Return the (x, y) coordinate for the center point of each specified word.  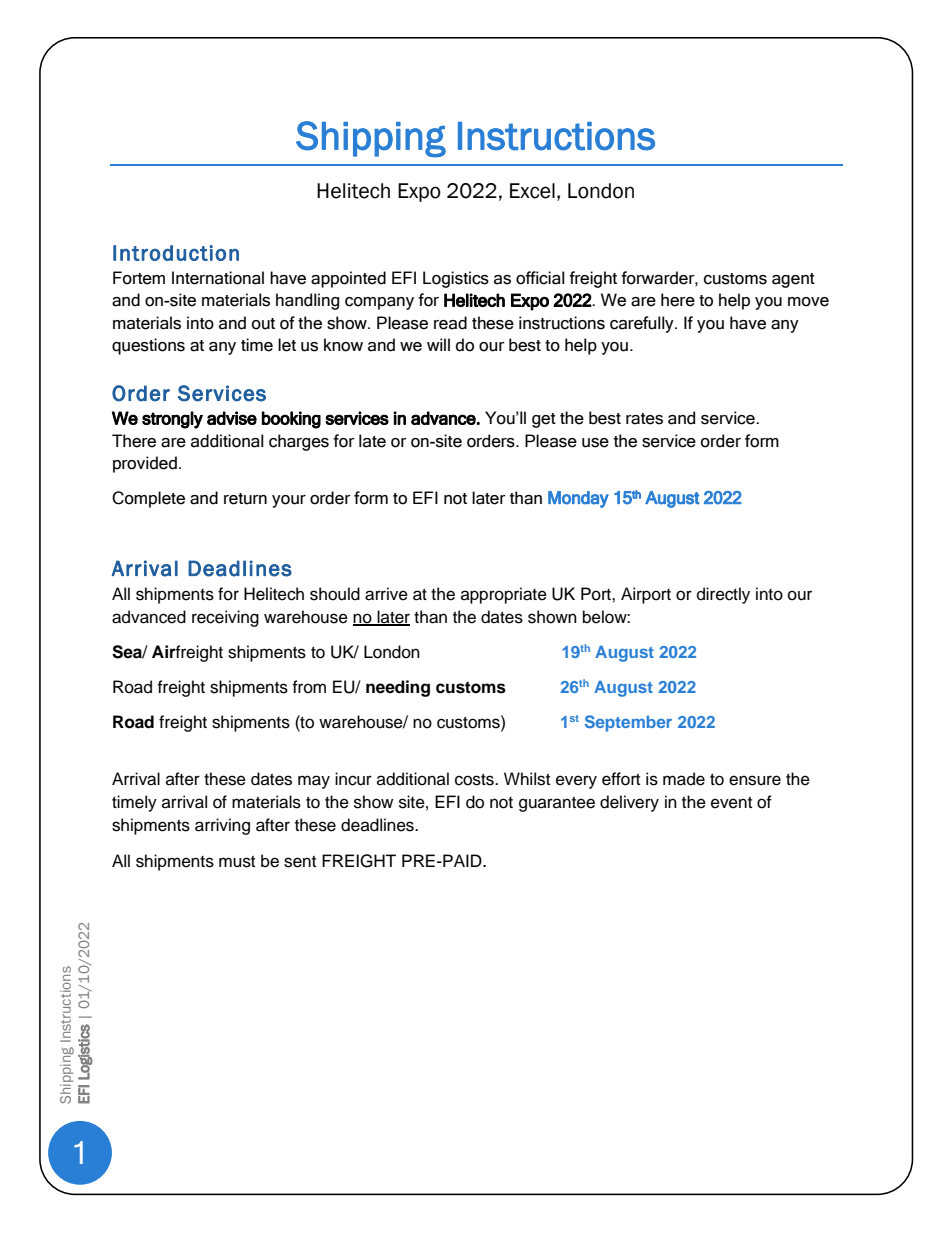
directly (723, 595)
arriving (222, 826)
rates (644, 419)
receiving (225, 618)
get (544, 420)
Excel (532, 191)
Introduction (176, 253)
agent (793, 280)
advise (232, 418)
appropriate (504, 595)
